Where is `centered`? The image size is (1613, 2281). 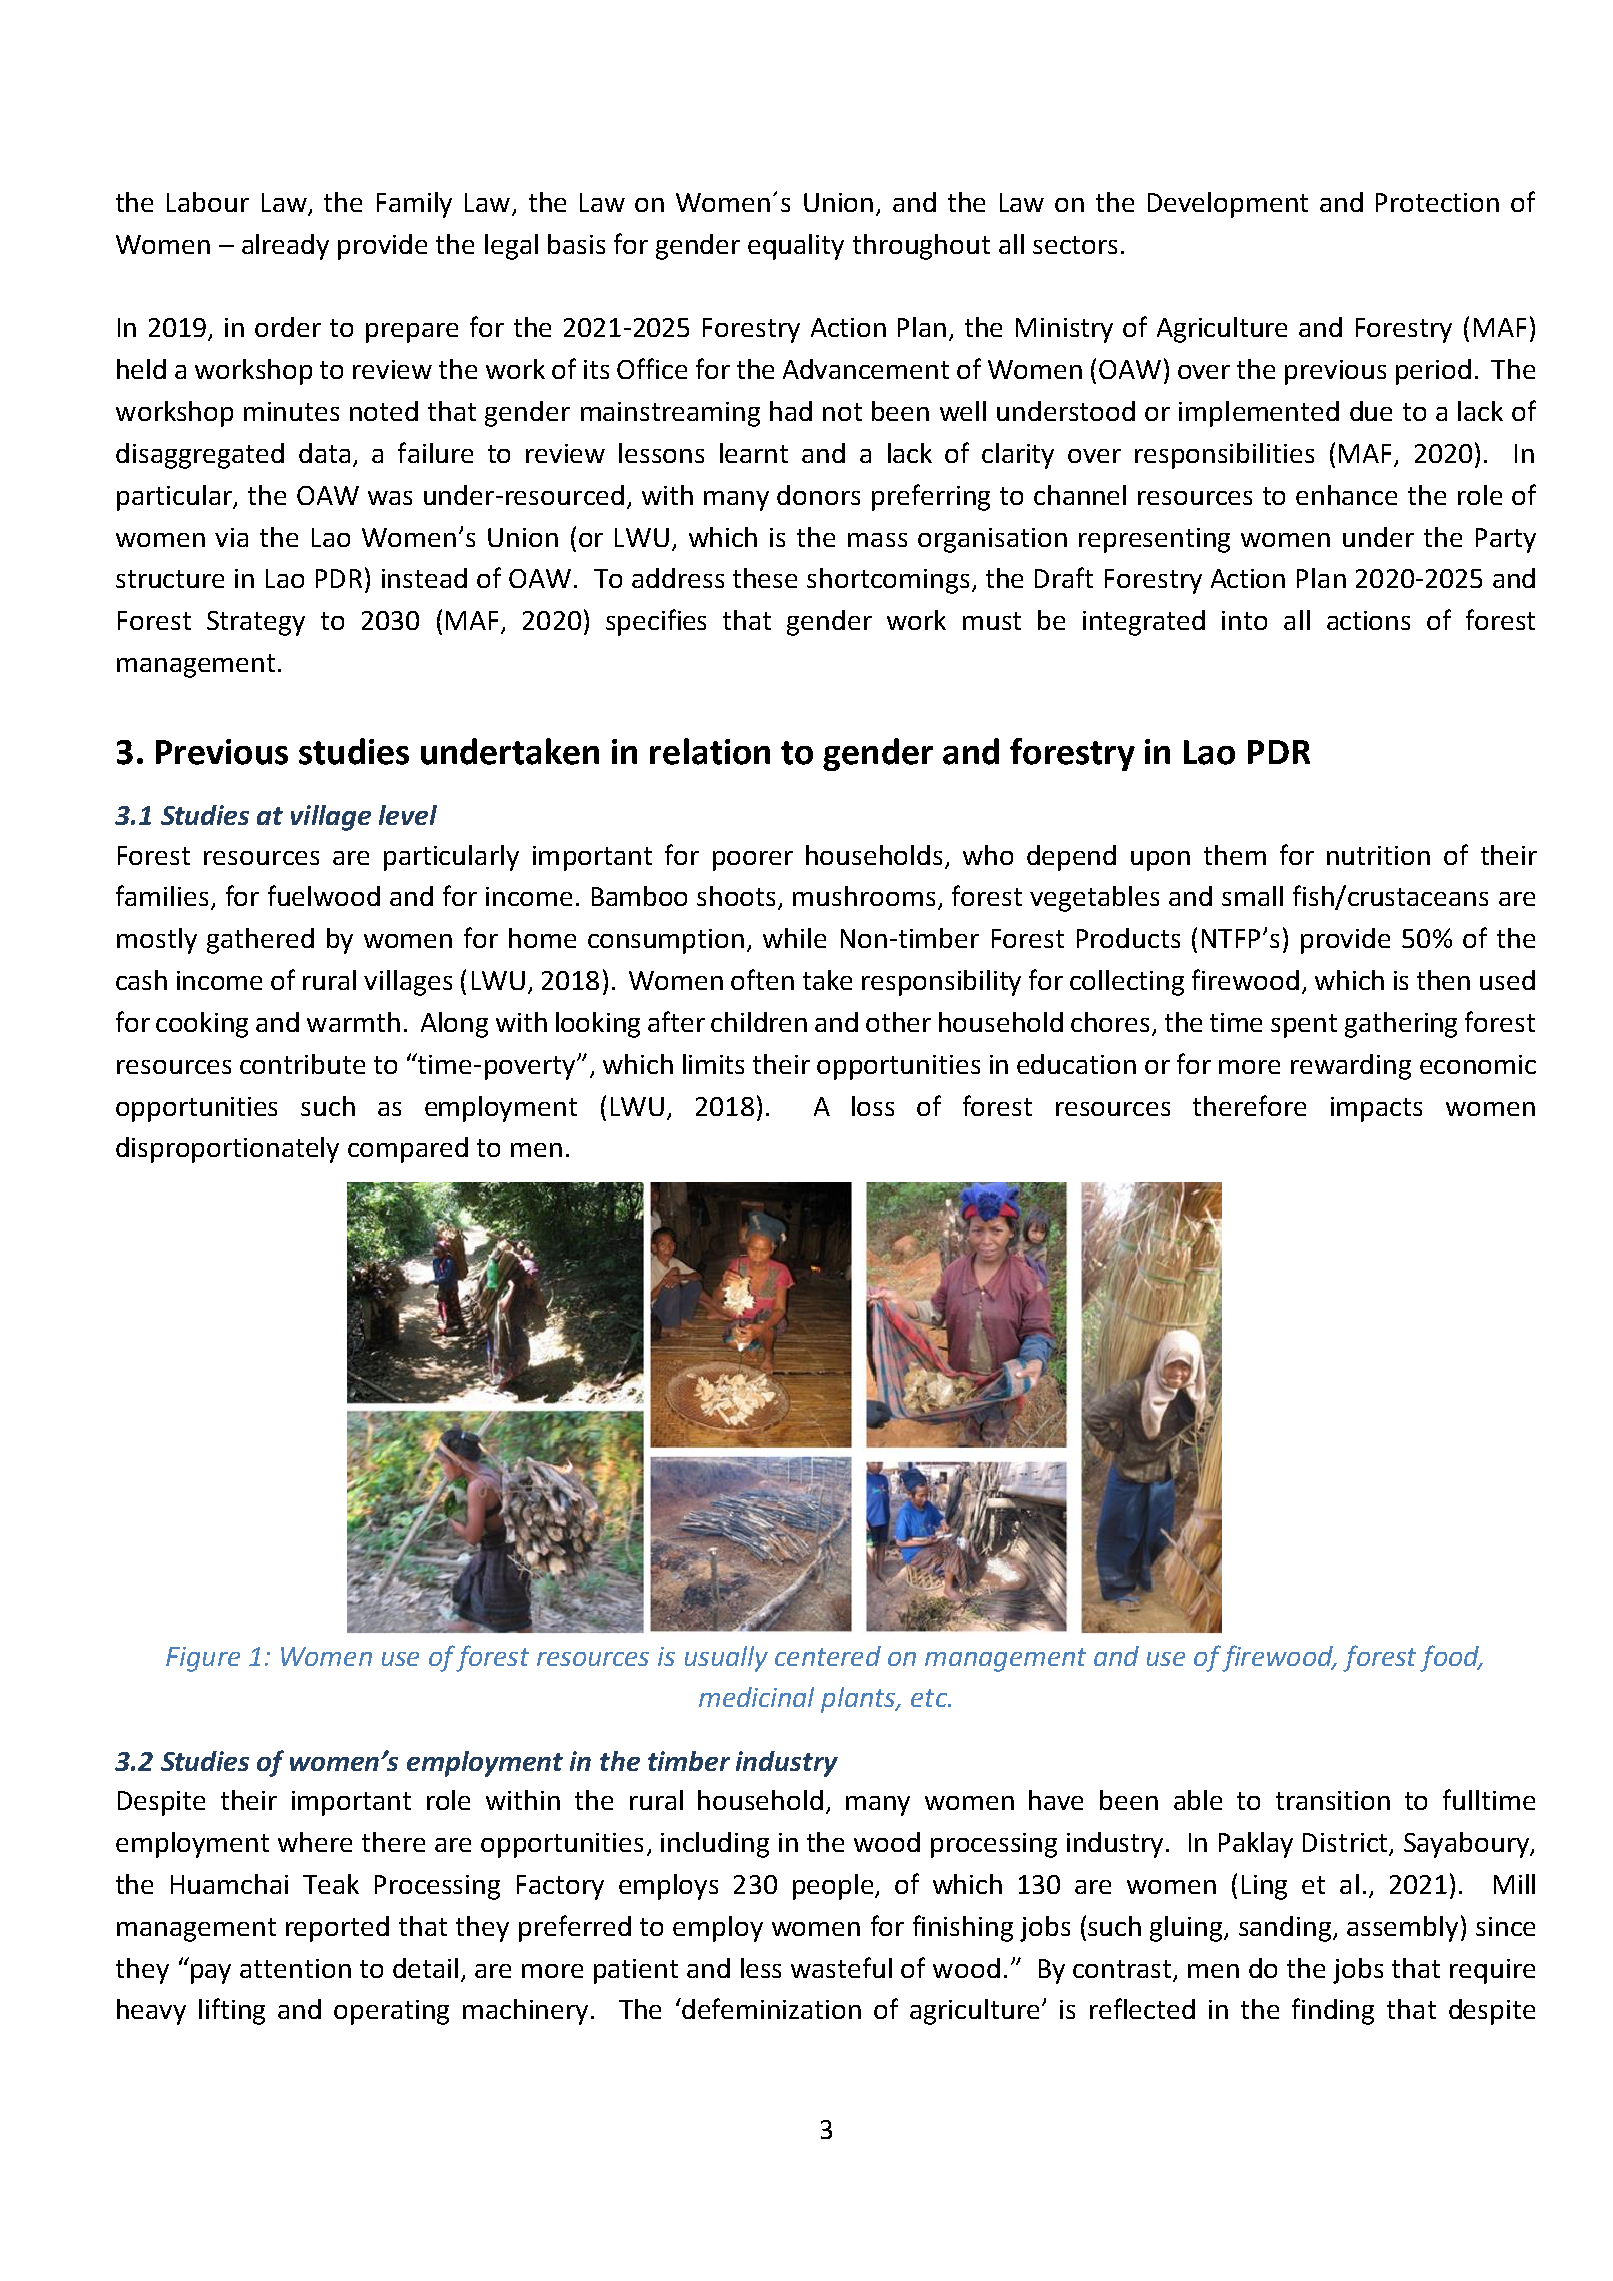
centered is located at coordinates (828, 1656).
